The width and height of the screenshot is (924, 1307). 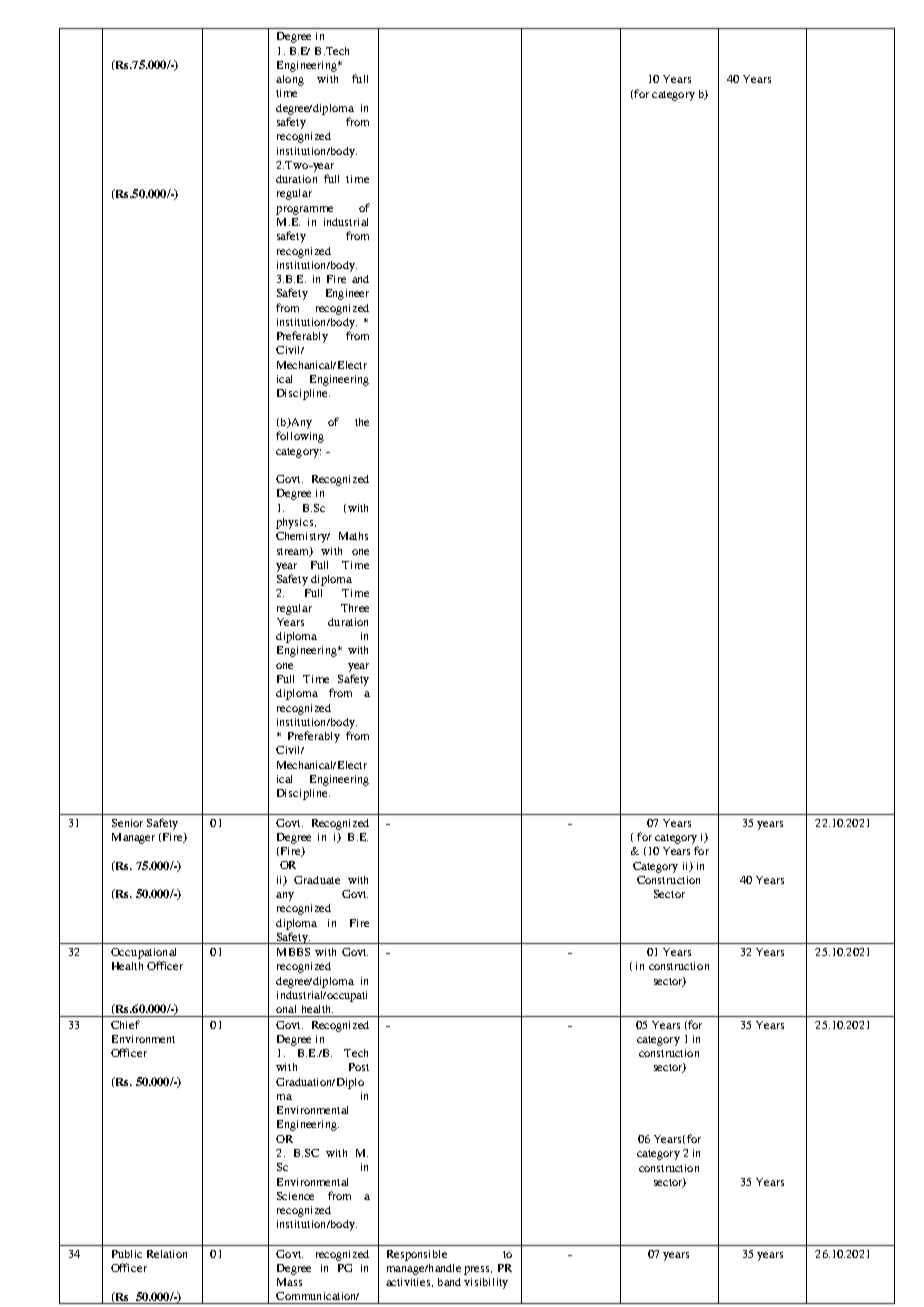 I want to click on Chief, so click(x=125, y=1024).
